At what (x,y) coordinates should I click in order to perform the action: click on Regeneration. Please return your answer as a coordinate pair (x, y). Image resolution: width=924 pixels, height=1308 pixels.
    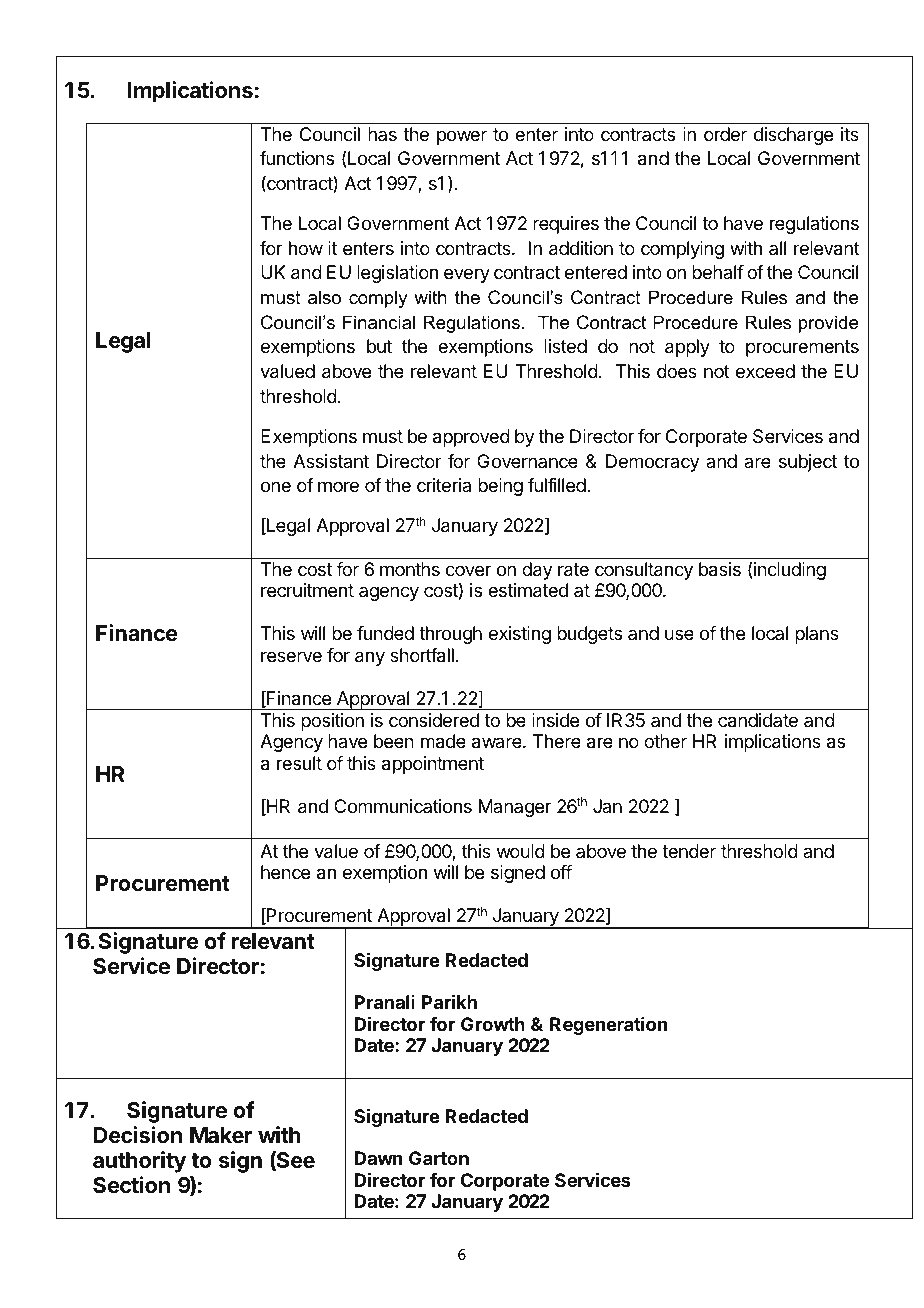
    Looking at the image, I should click on (608, 1026).
